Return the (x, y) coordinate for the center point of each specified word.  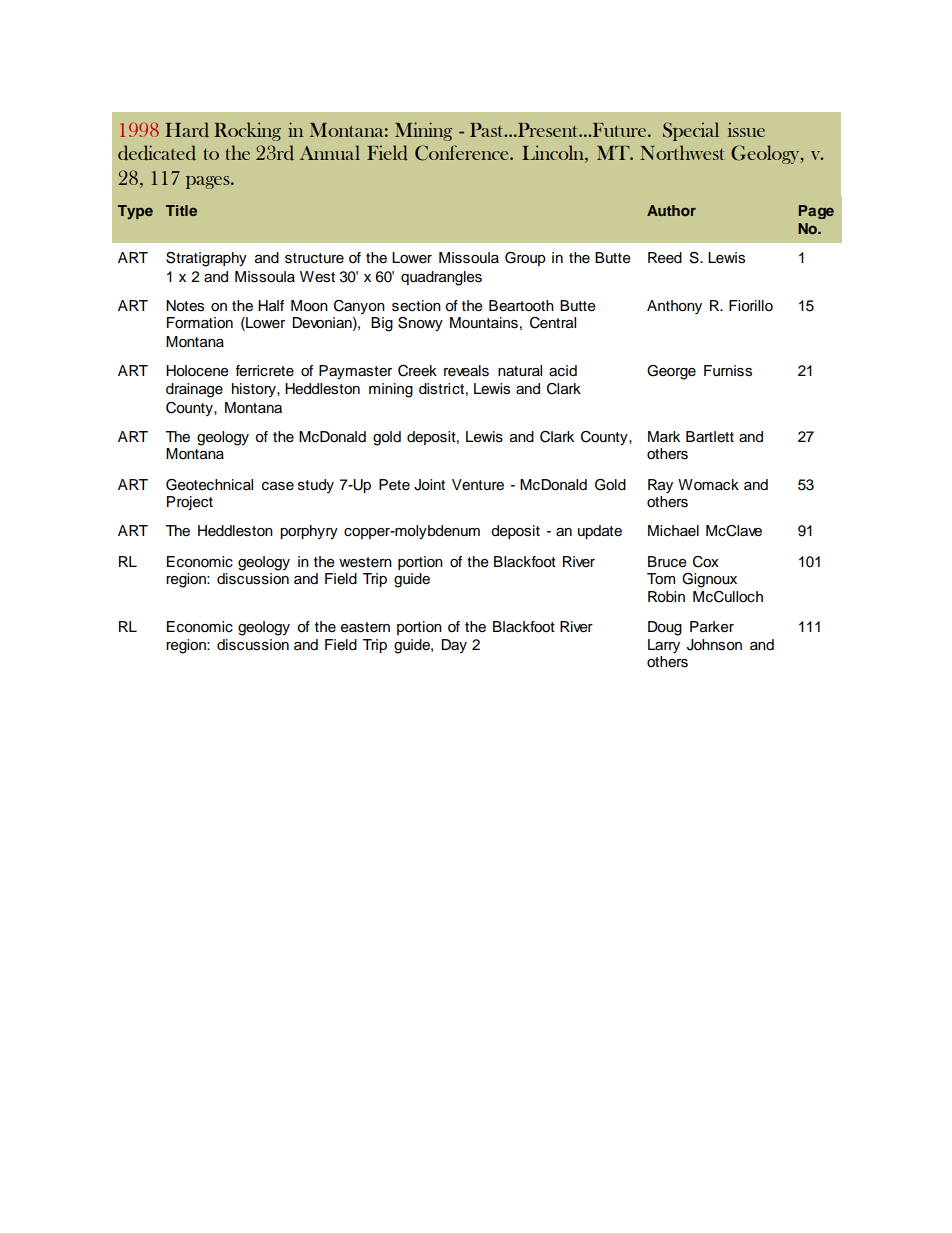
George (671, 372)
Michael (673, 531)
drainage (194, 390)
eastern (365, 627)
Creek (417, 371)
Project (190, 503)
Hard (187, 130)
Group (525, 259)
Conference (463, 153)
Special (691, 131)
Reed (665, 258)
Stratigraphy (206, 259)
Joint (429, 485)
